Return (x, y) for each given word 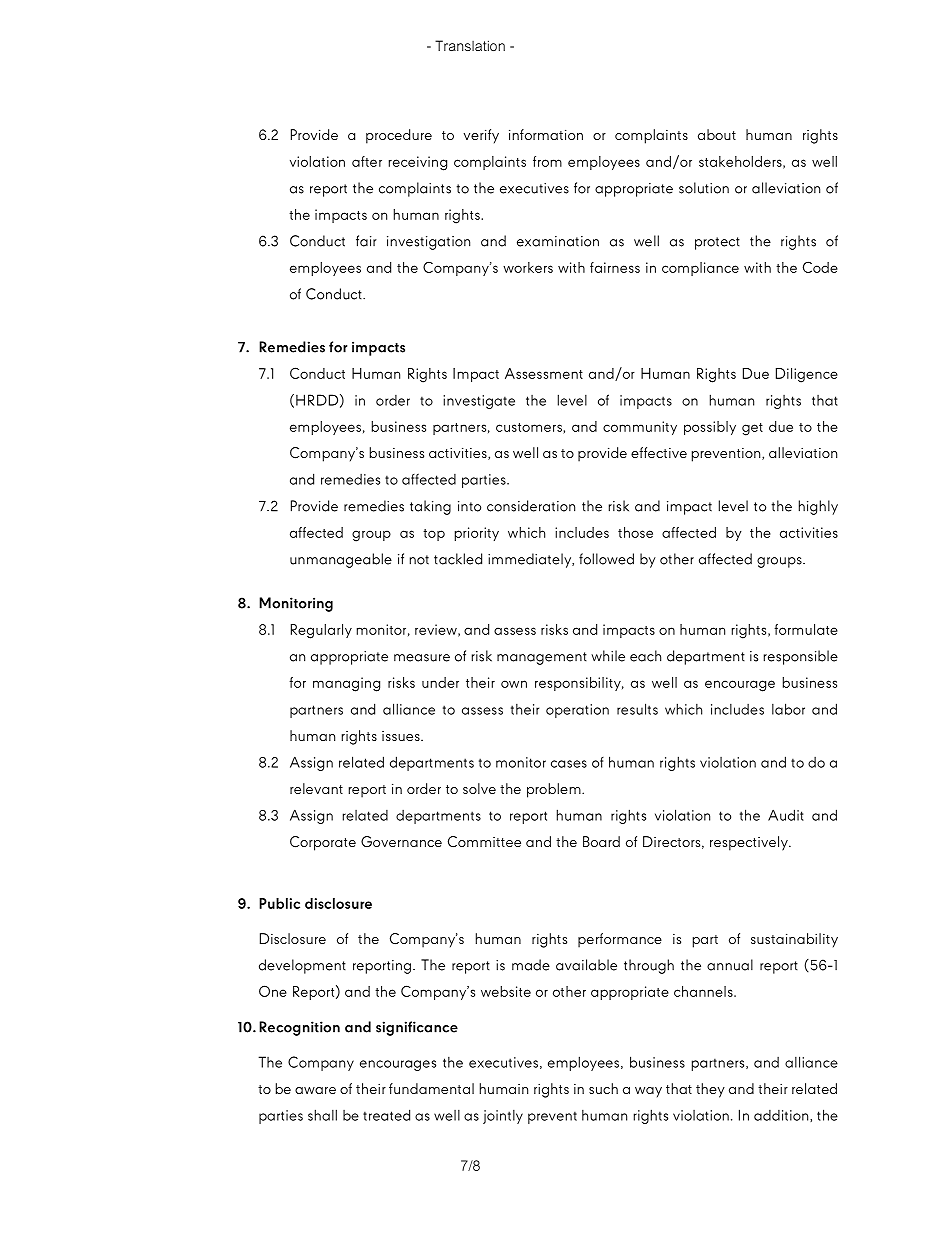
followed (606, 559)
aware (315, 1090)
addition (782, 1116)
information (546, 134)
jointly (503, 1117)
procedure (399, 136)
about (717, 134)
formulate (806, 629)
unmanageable (341, 560)
